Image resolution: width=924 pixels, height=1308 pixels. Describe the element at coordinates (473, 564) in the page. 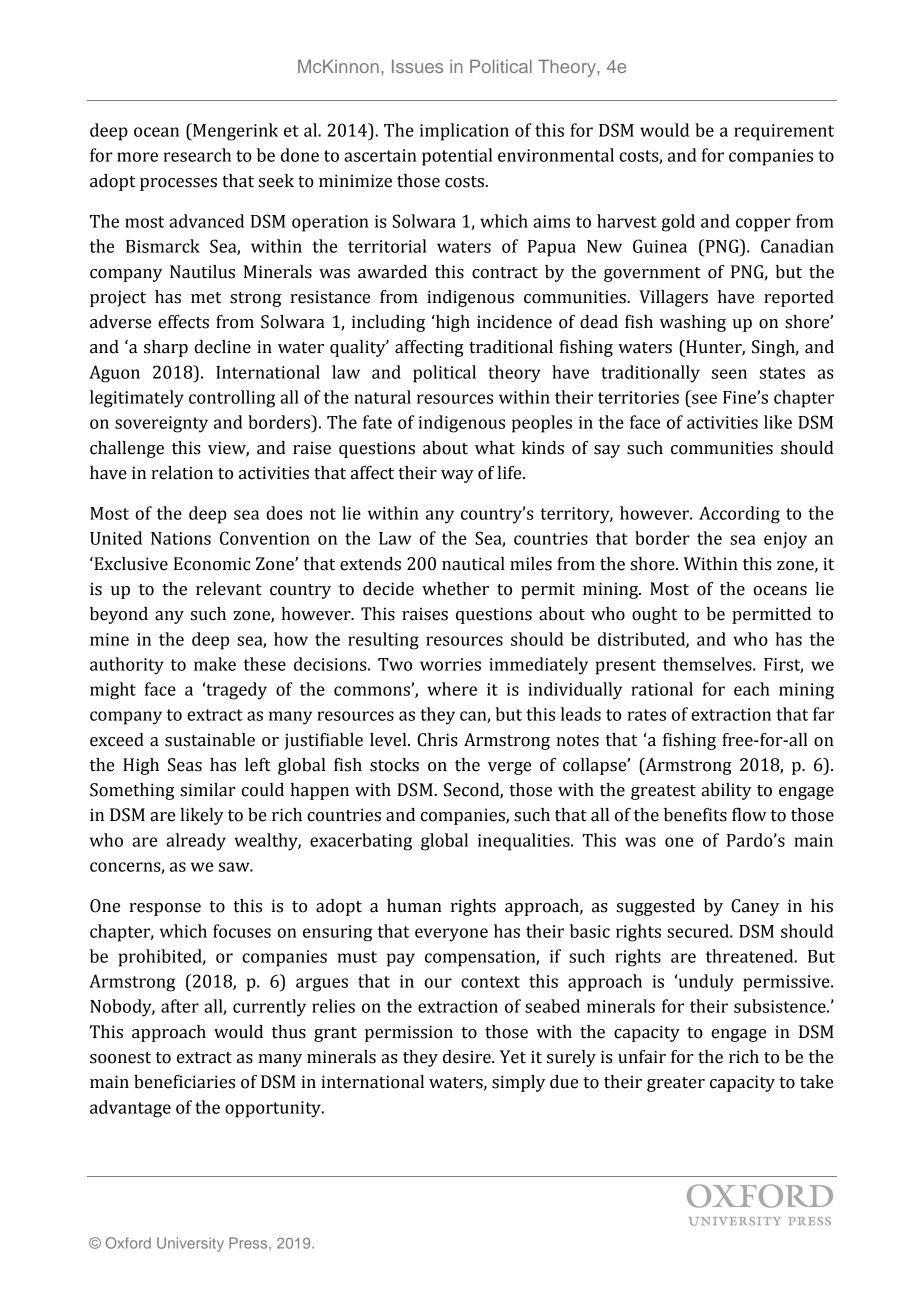

I see `nautical` at that location.
